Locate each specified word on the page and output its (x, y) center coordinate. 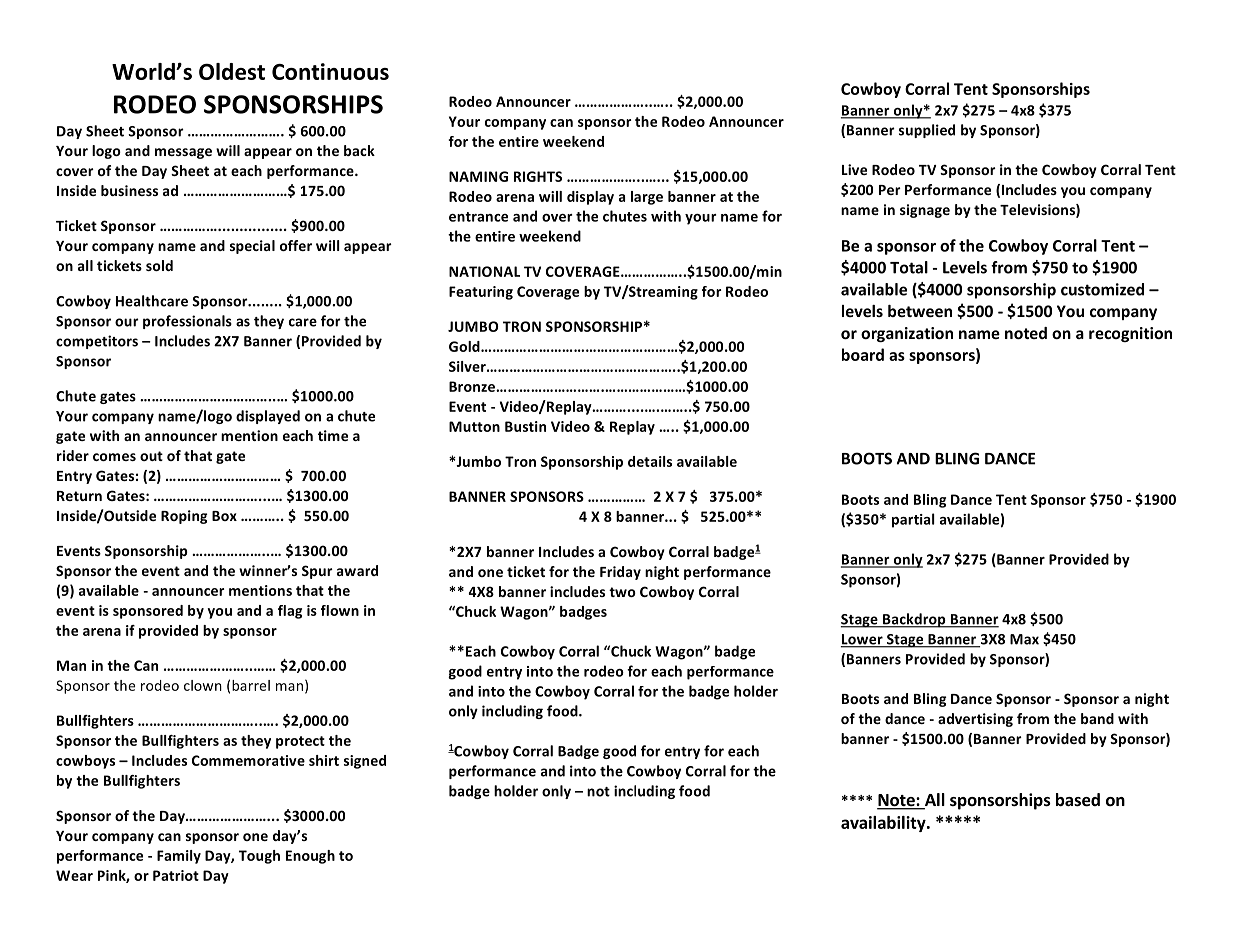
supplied (927, 131)
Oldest (232, 71)
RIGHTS (538, 176)
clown (203, 685)
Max (1024, 639)
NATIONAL (484, 271)
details (650, 461)
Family (179, 857)
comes (114, 457)
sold (159, 265)
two (622, 592)
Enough (310, 857)
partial (913, 520)
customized (1102, 289)
